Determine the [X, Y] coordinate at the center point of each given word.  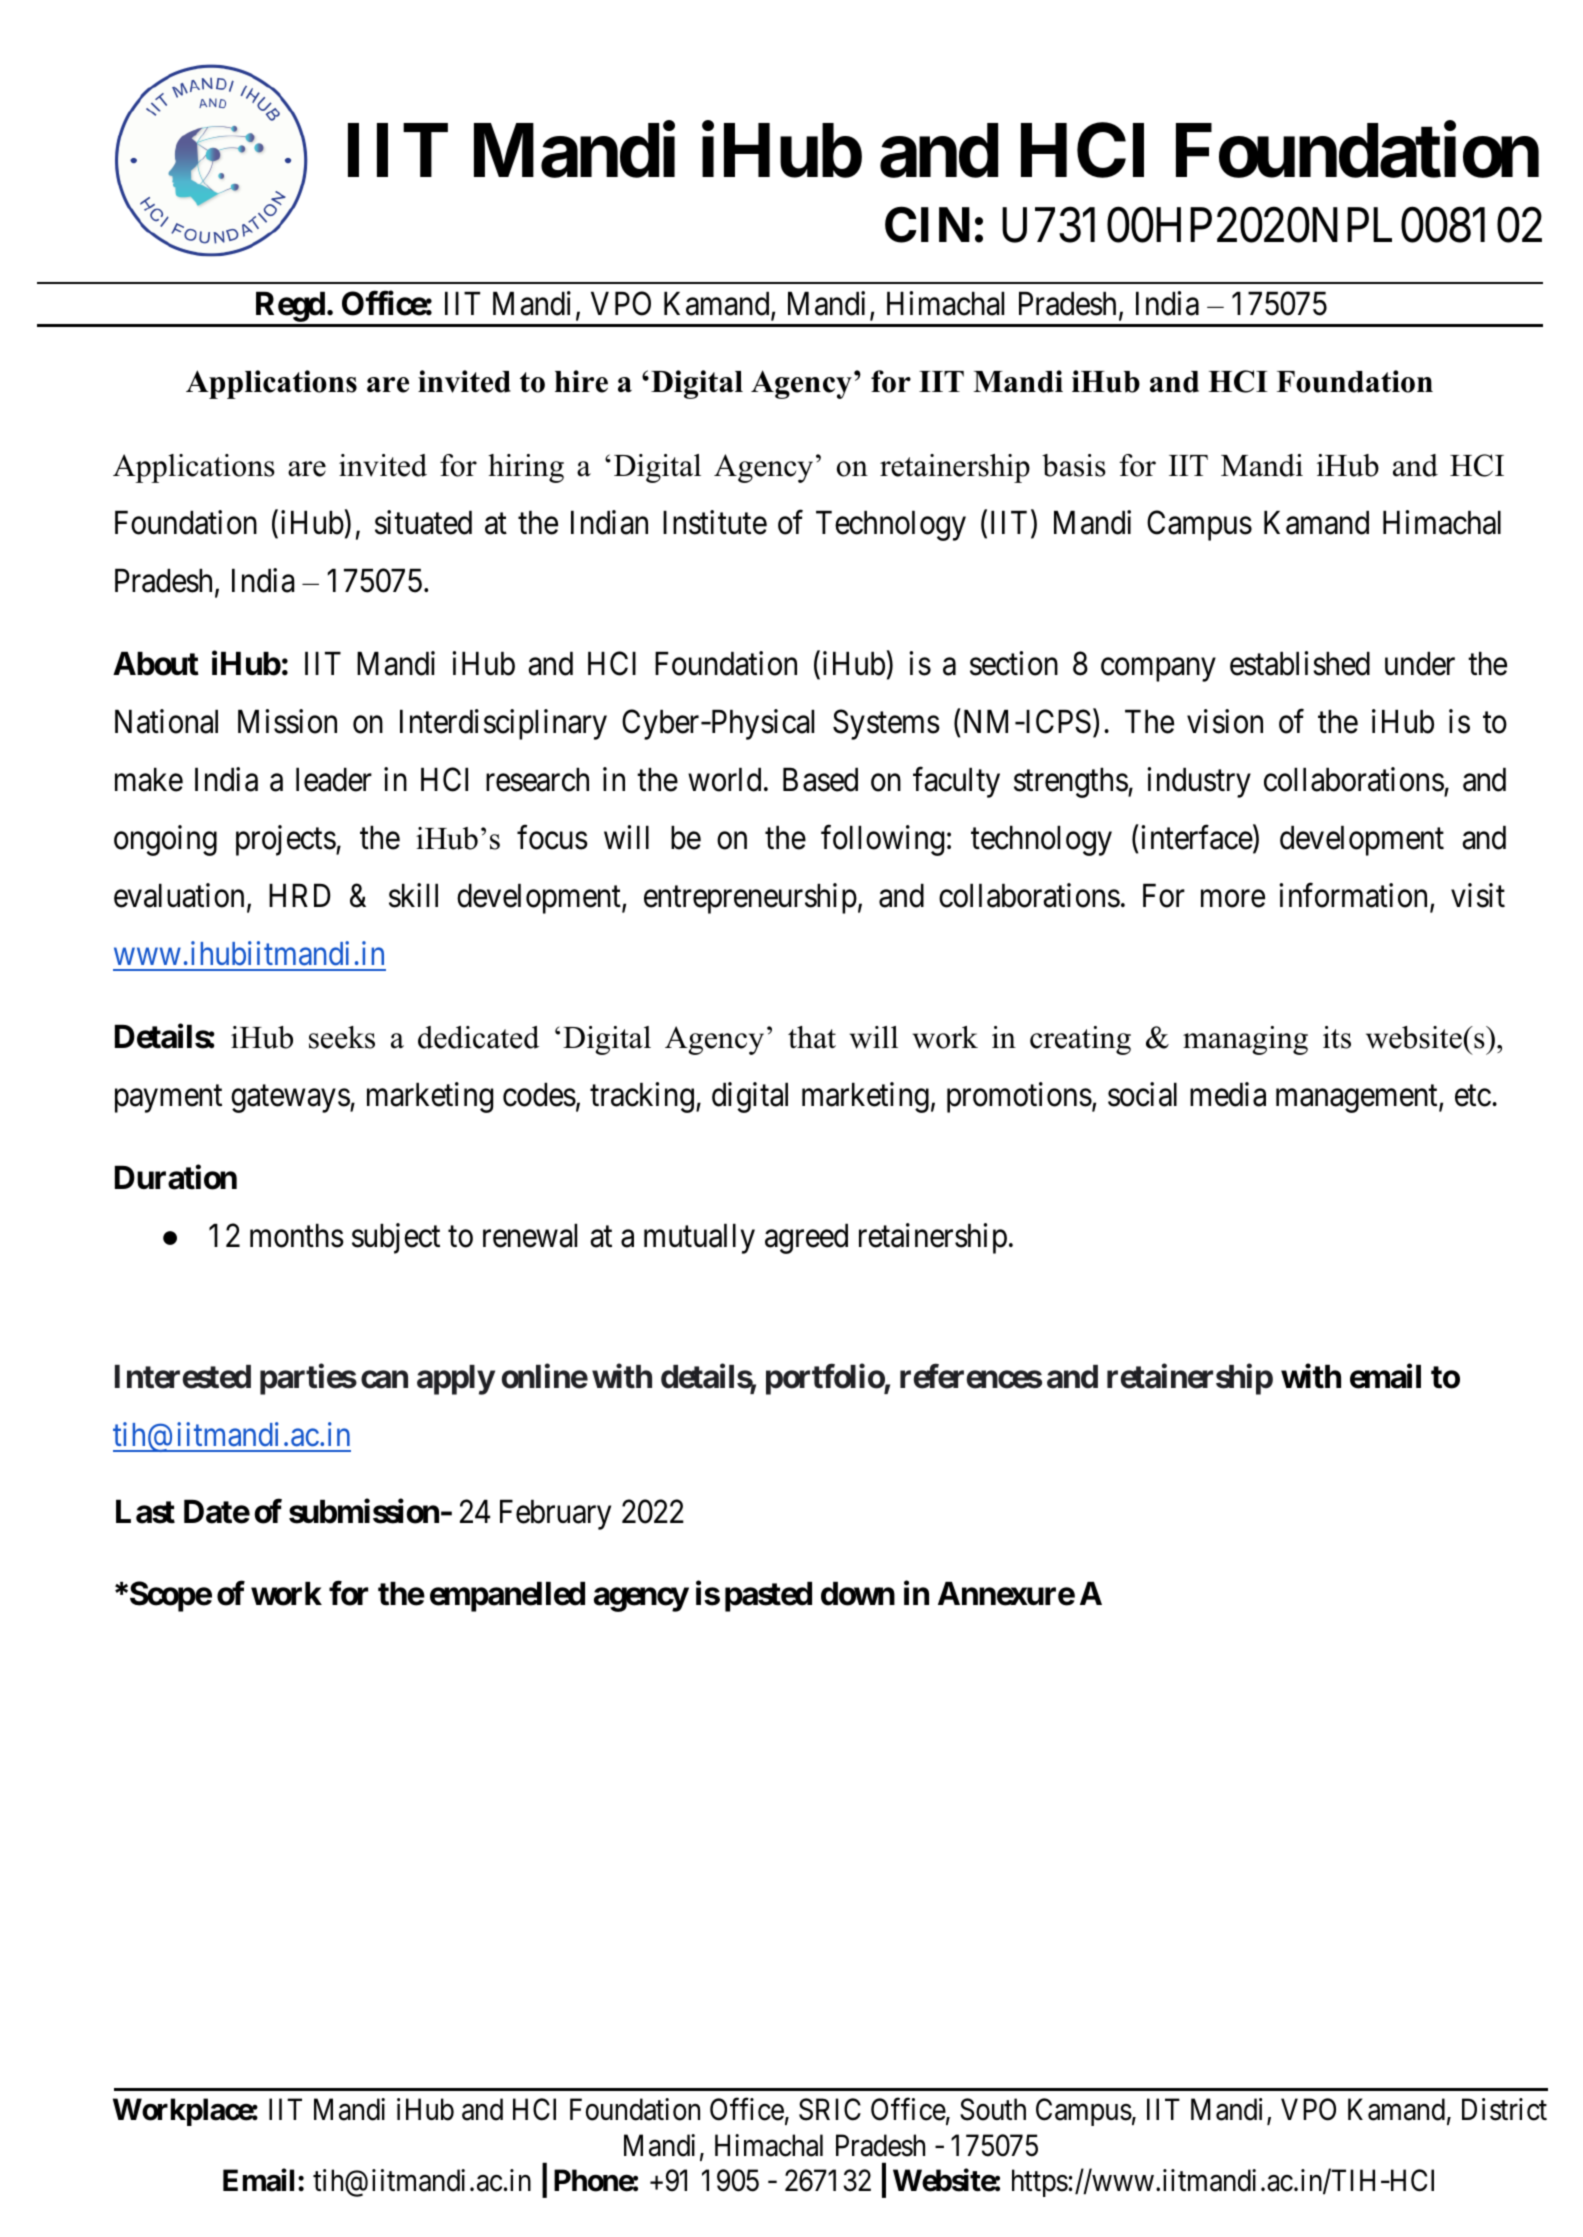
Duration [176, 1177]
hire [581, 381]
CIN [927, 225]
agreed [806, 1239]
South [993, 2109]
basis [1074, 465]
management [1358, 1099]
